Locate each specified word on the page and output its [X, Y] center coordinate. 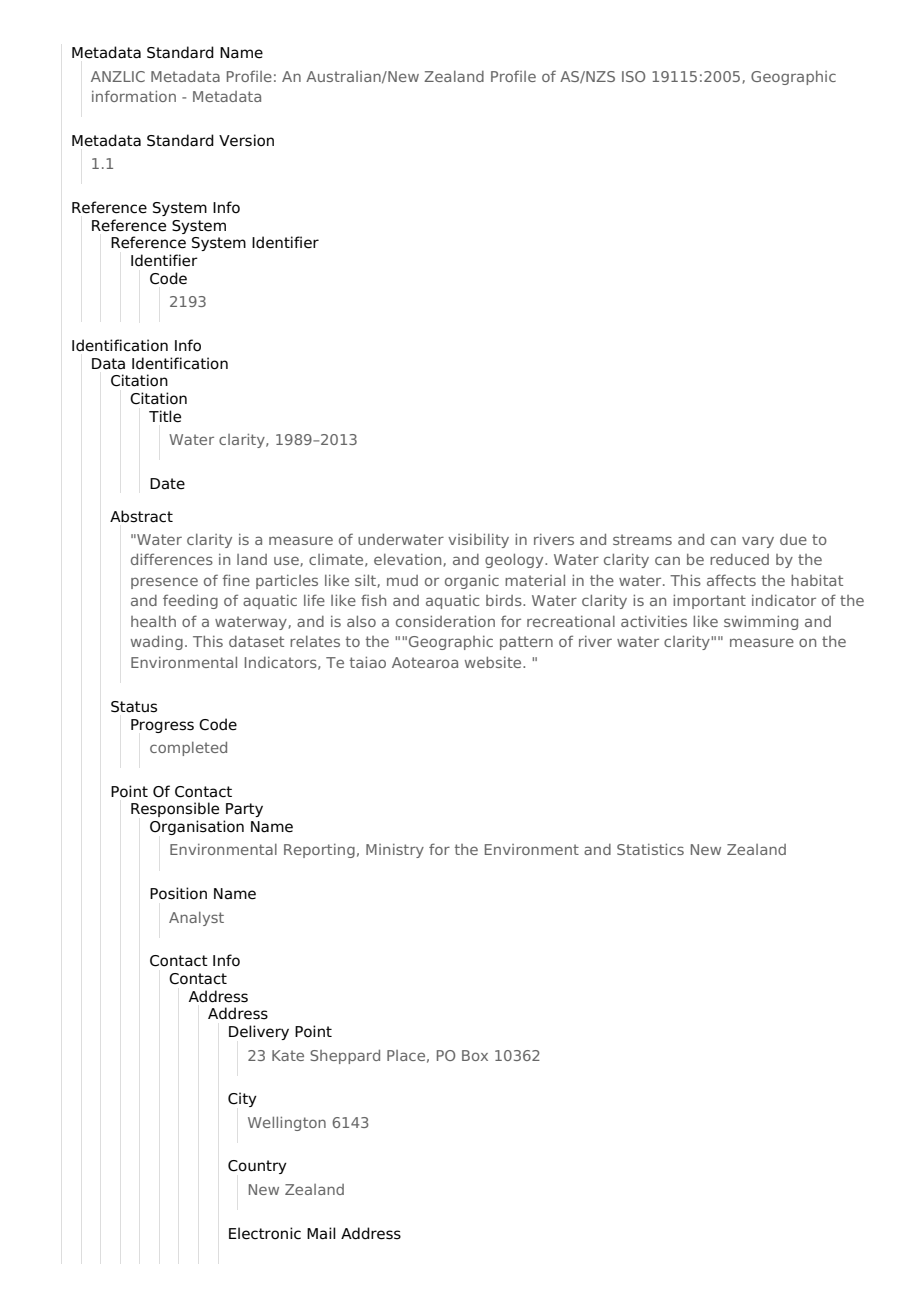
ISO [633, 76]
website [494, 662]
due [793, 539]
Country [257, 1167]
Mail [321, 1233]
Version [246, 140]
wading [157, 642]
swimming [761, 622]
